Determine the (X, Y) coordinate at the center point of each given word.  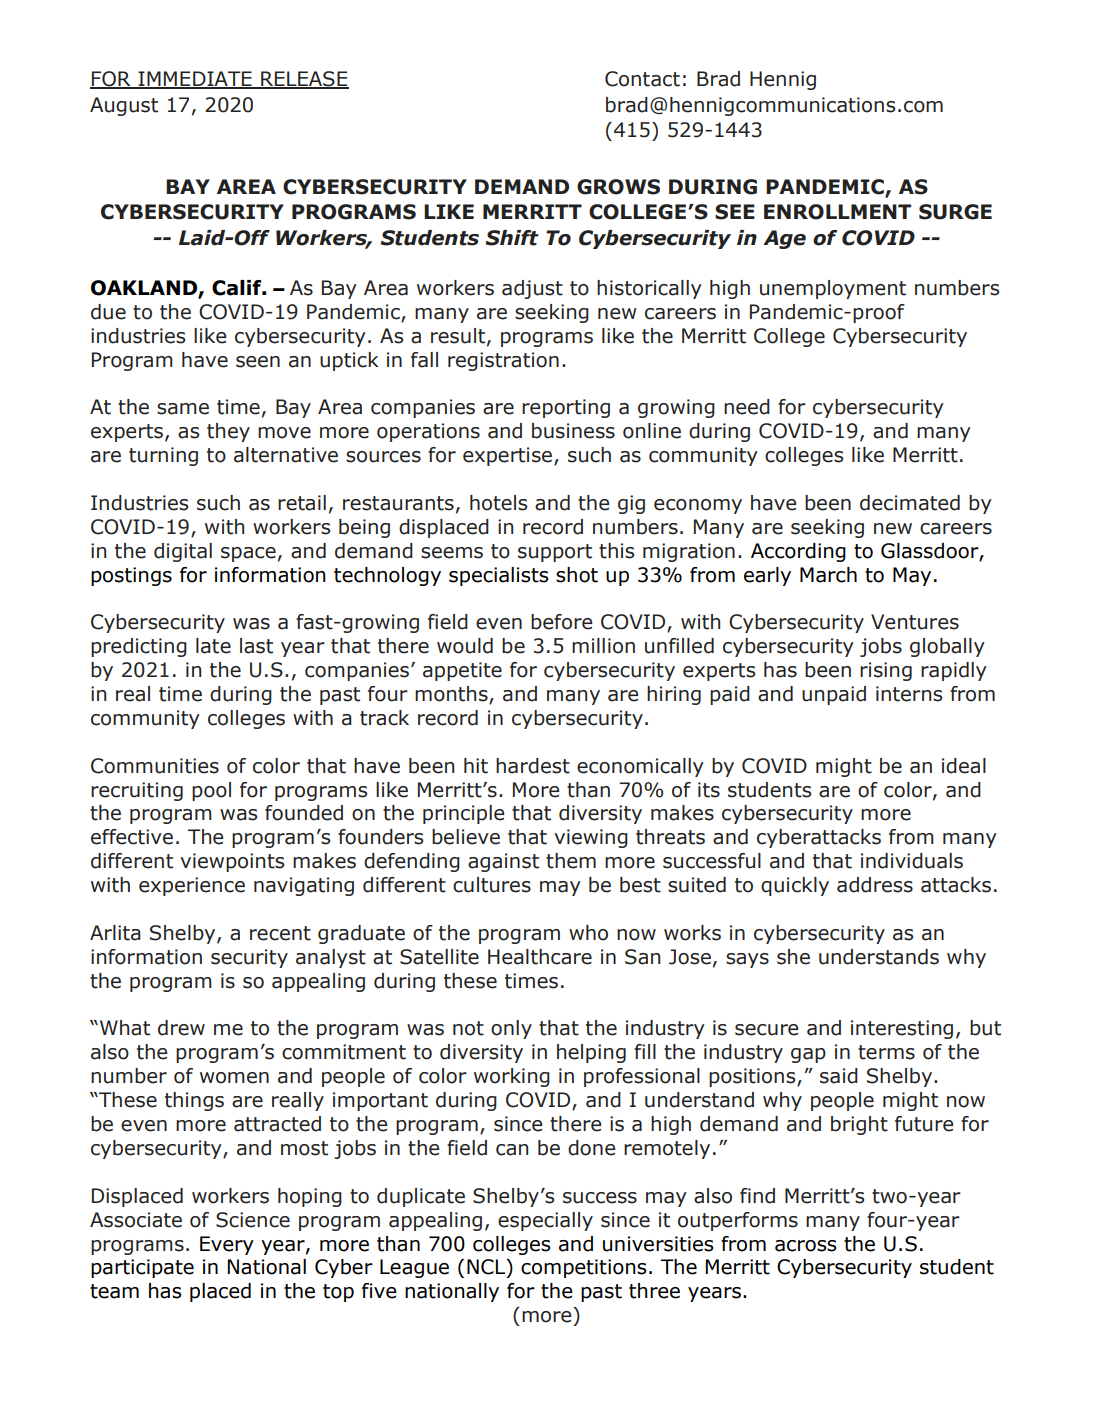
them (571, 861)
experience (192, 886)
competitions (584, 1268)
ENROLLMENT (837, 212)
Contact (642, 79)
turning (163, 456)
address (875, 885)
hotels (498, 503)
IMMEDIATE (195, 79)
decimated (910, 503)
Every (227, 1245)
